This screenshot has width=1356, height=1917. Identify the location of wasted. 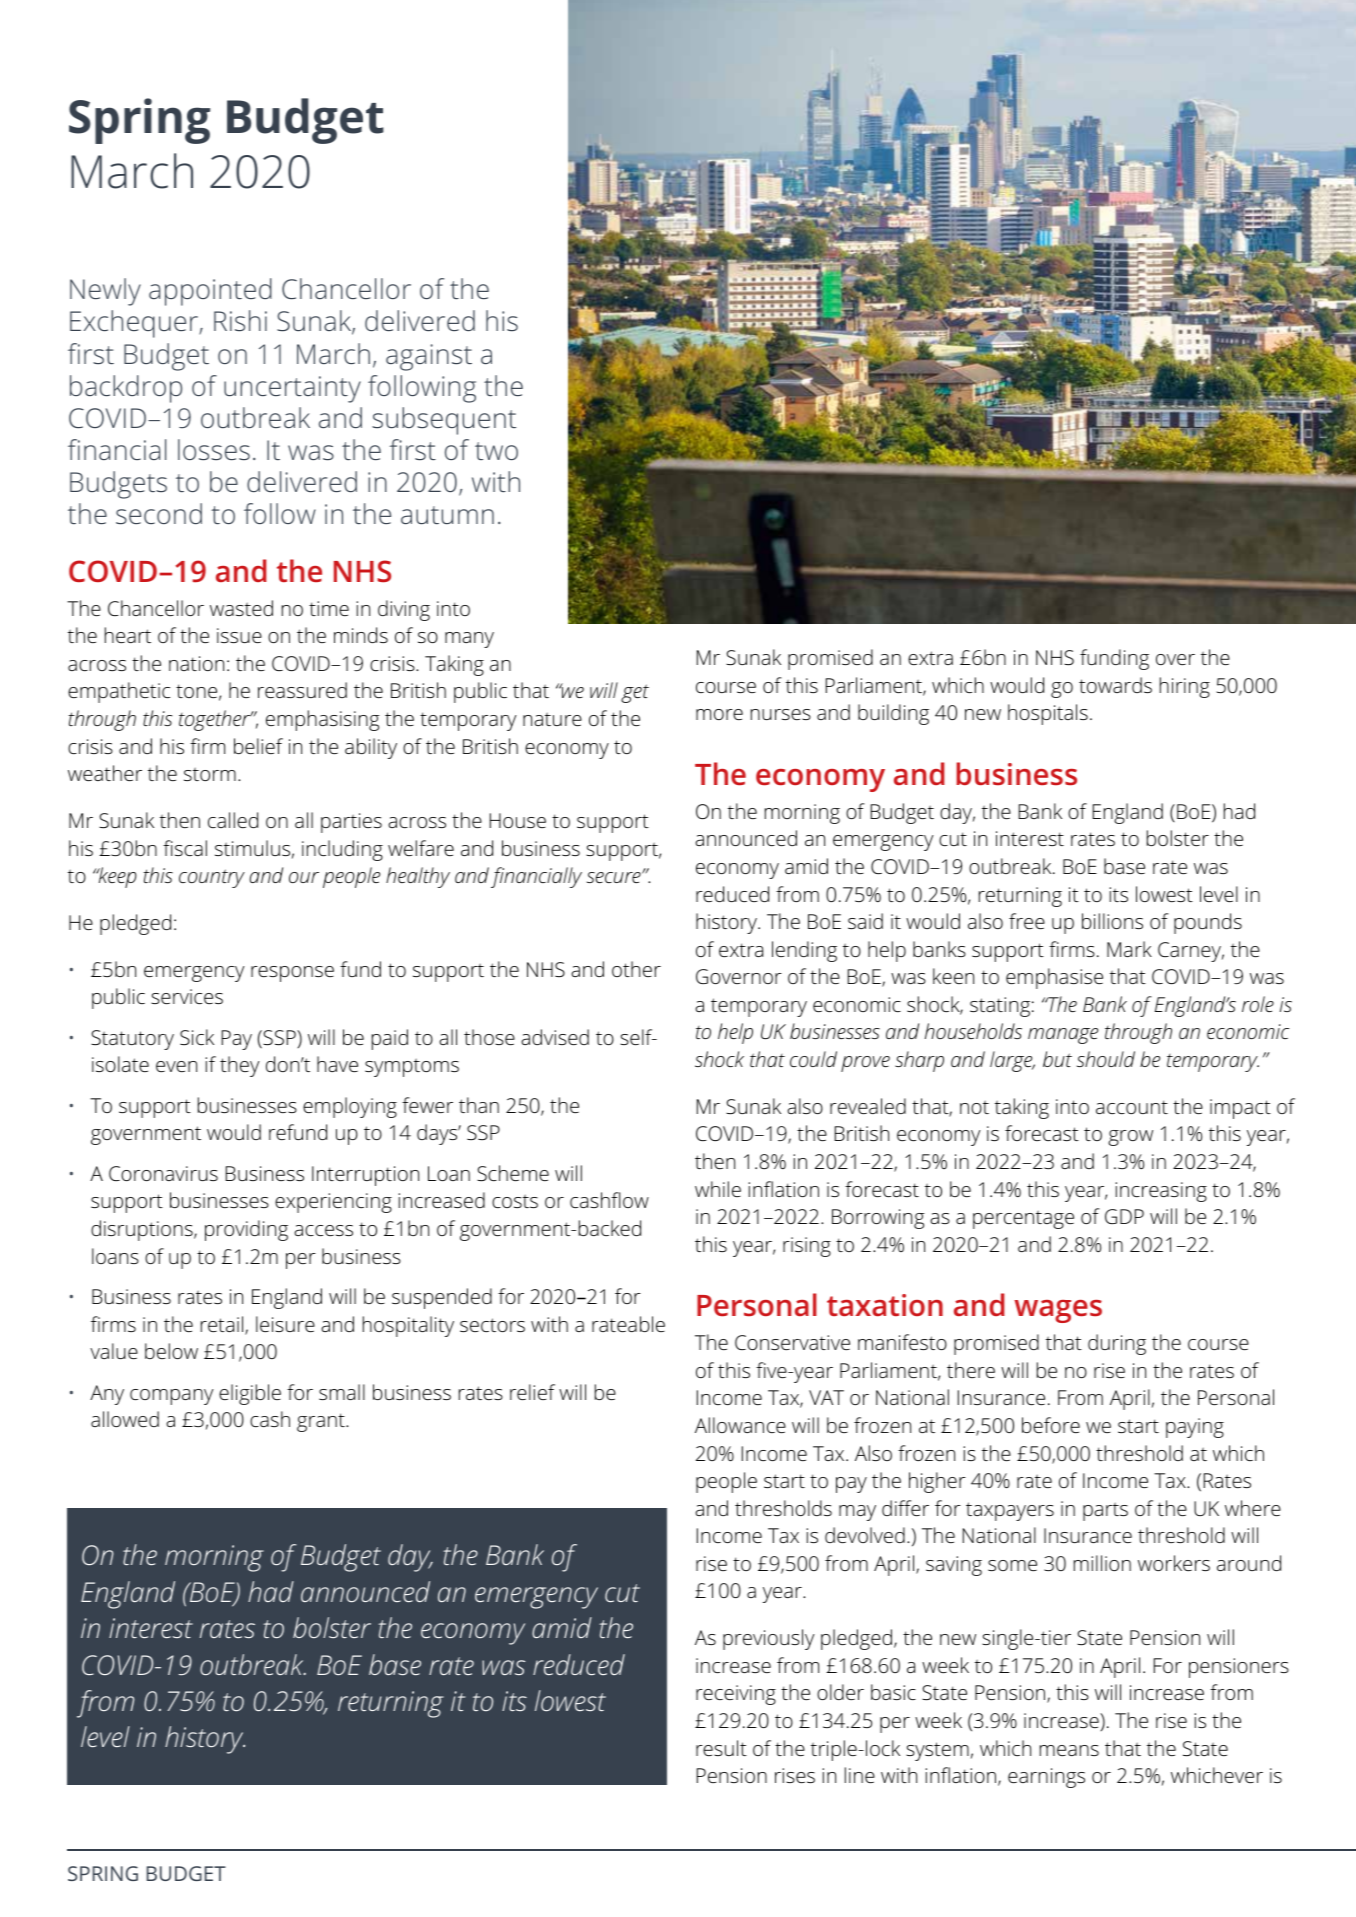
(241, 608).
